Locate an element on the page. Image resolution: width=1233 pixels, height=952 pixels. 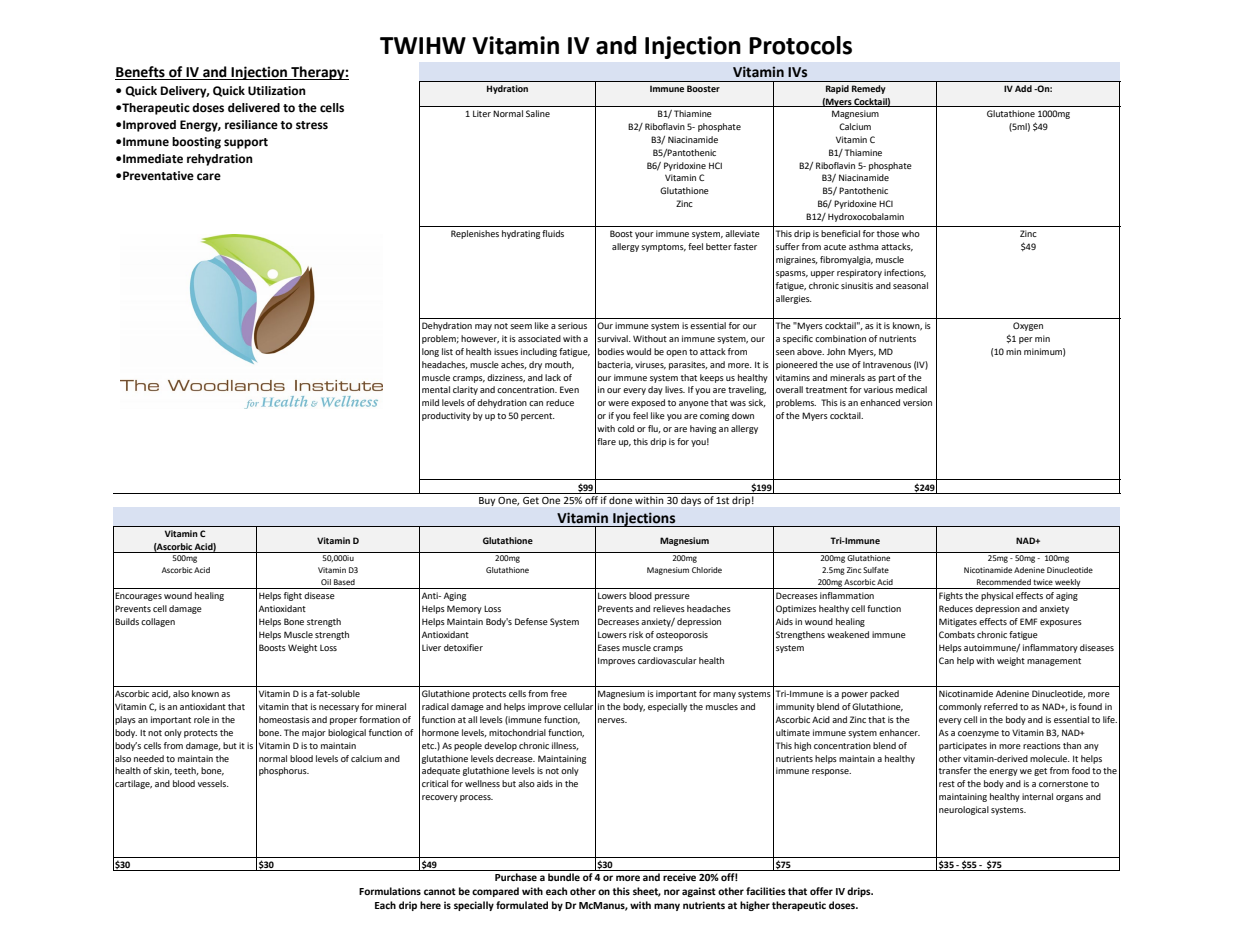
long is located at coordinates (430, 352).
